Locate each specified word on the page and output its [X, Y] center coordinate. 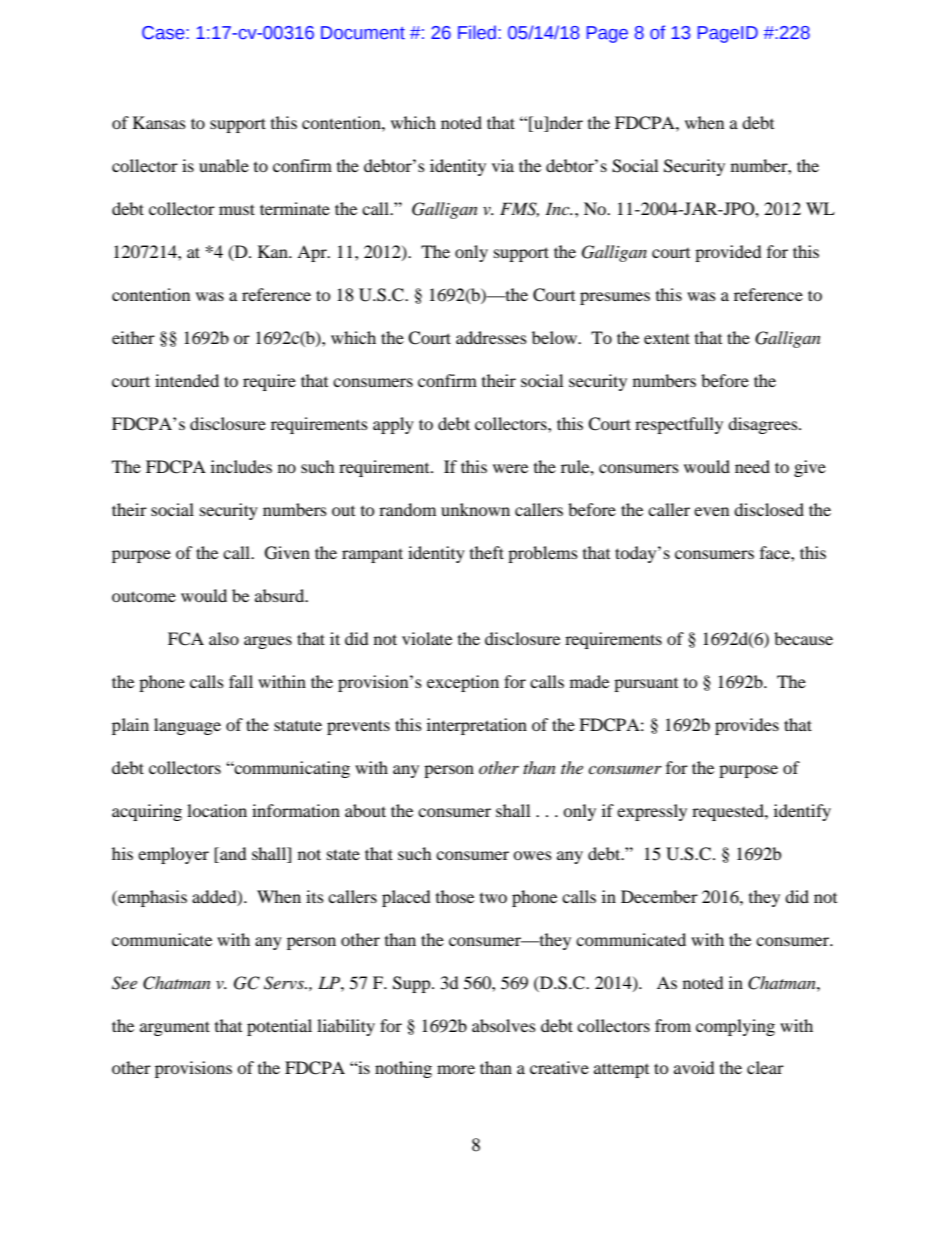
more [456, 1069]
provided [728, 253]
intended [187, 380]
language [187, 726]
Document [363, 33]
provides [747, 726]
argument [175, 1028]
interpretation [477, 726]
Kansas [159, 122]
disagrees [764, 425]
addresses [491, 337]
